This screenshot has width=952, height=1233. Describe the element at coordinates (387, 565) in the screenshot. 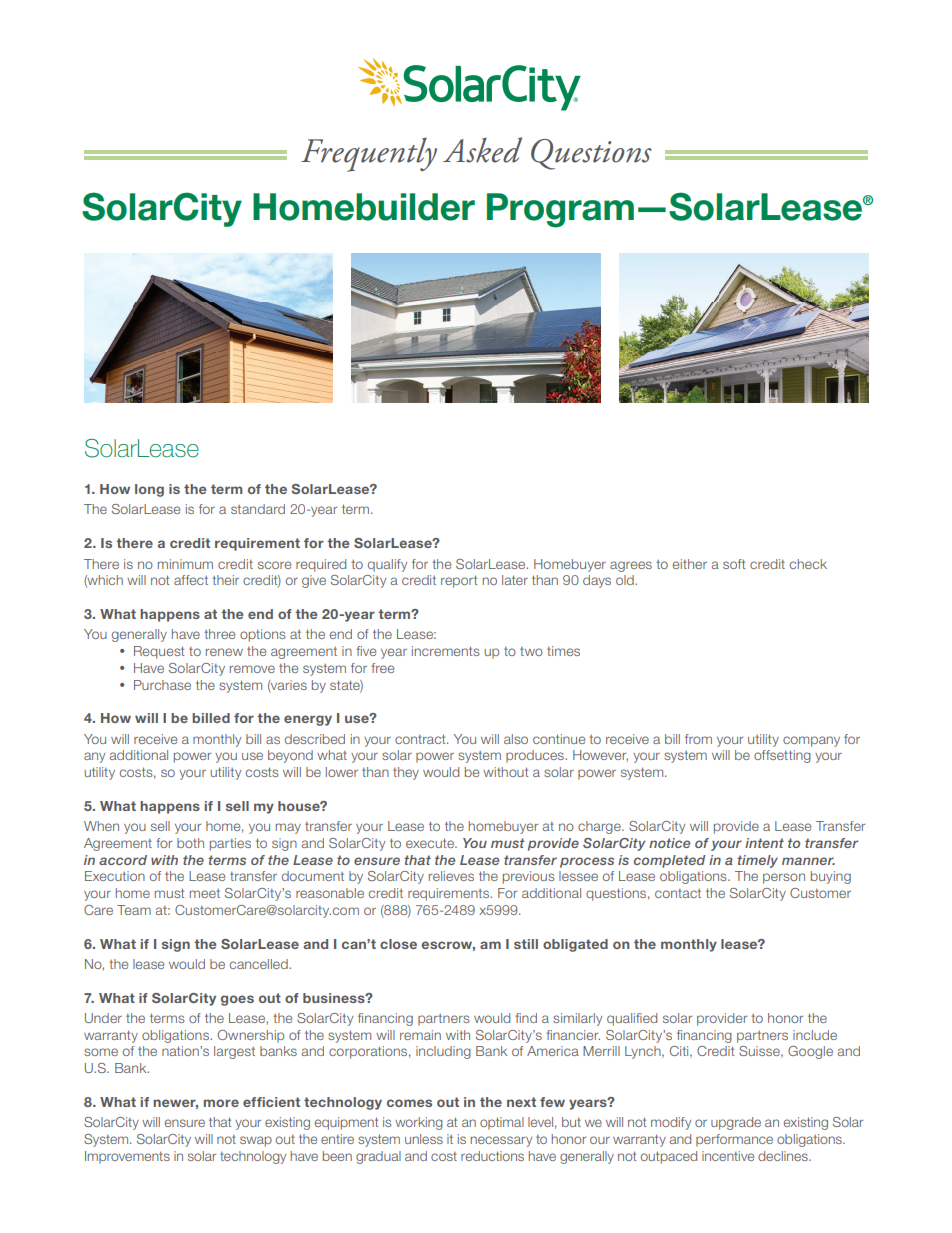

I see `qualify` at that location.
